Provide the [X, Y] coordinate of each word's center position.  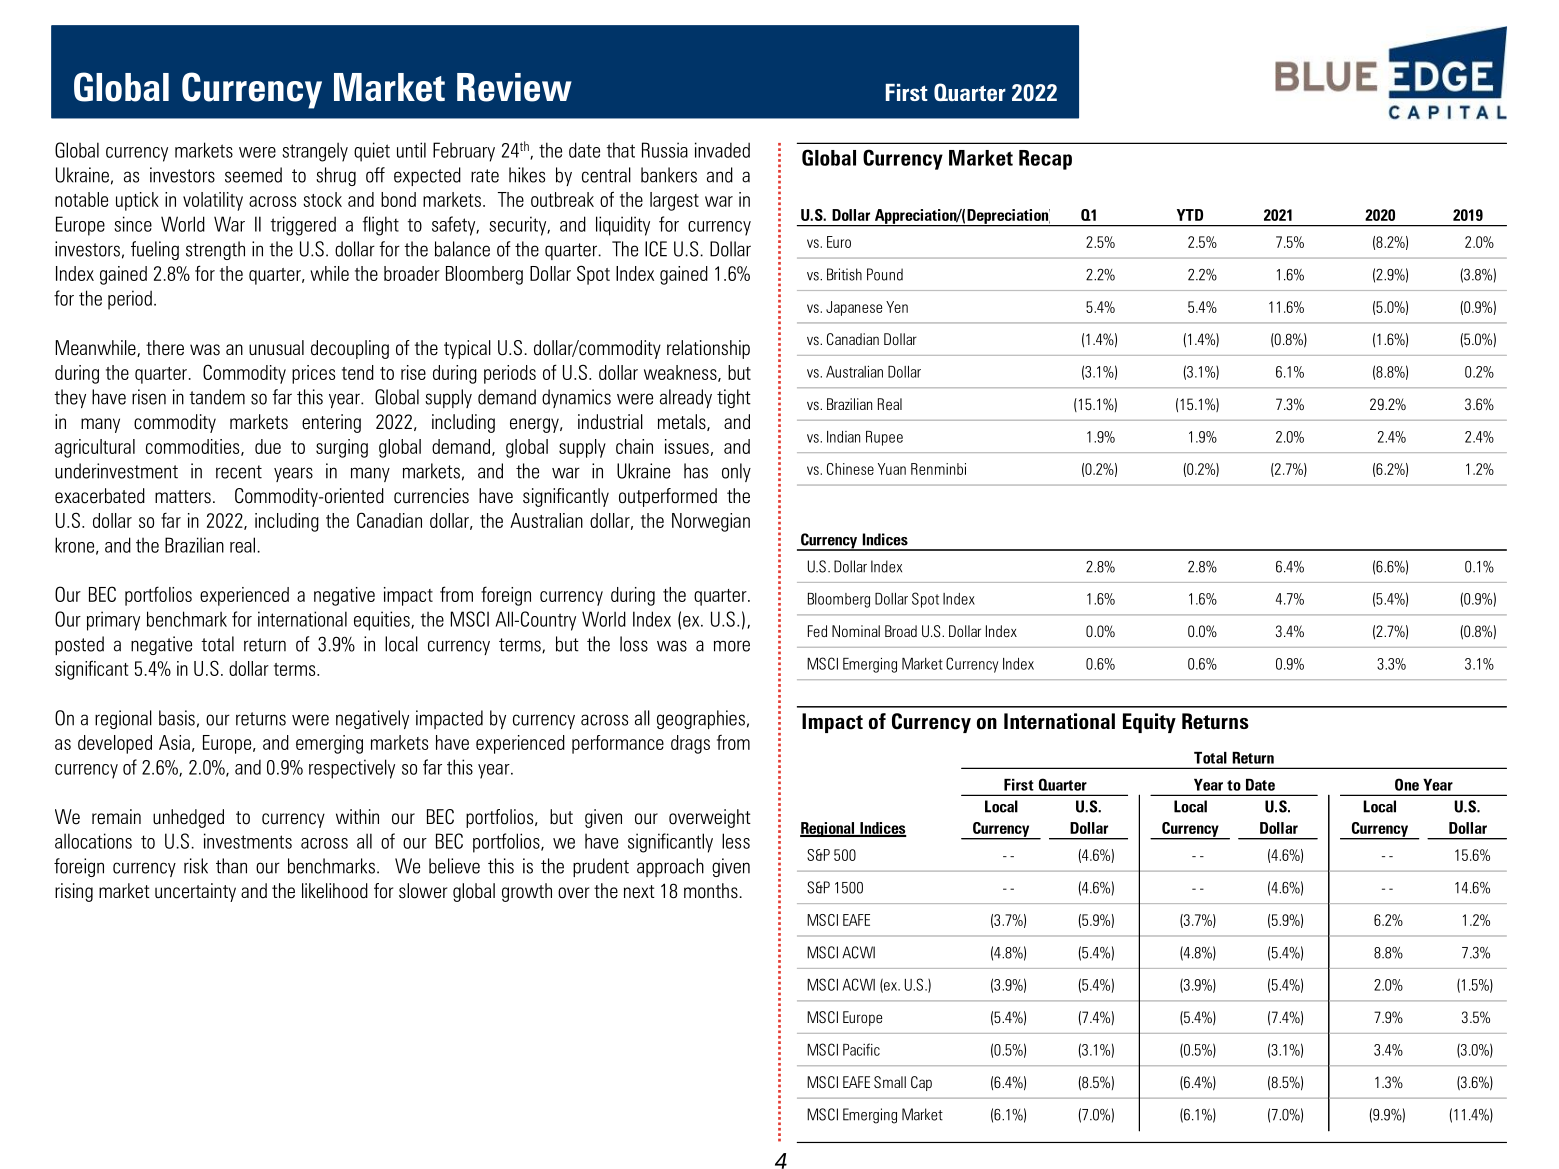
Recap [1045, 160]
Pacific [861, 1049]
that [621, 150]
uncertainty [195, 892]
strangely [315, 152]
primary [113, 621]
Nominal [856, 631]
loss [634, 644]
